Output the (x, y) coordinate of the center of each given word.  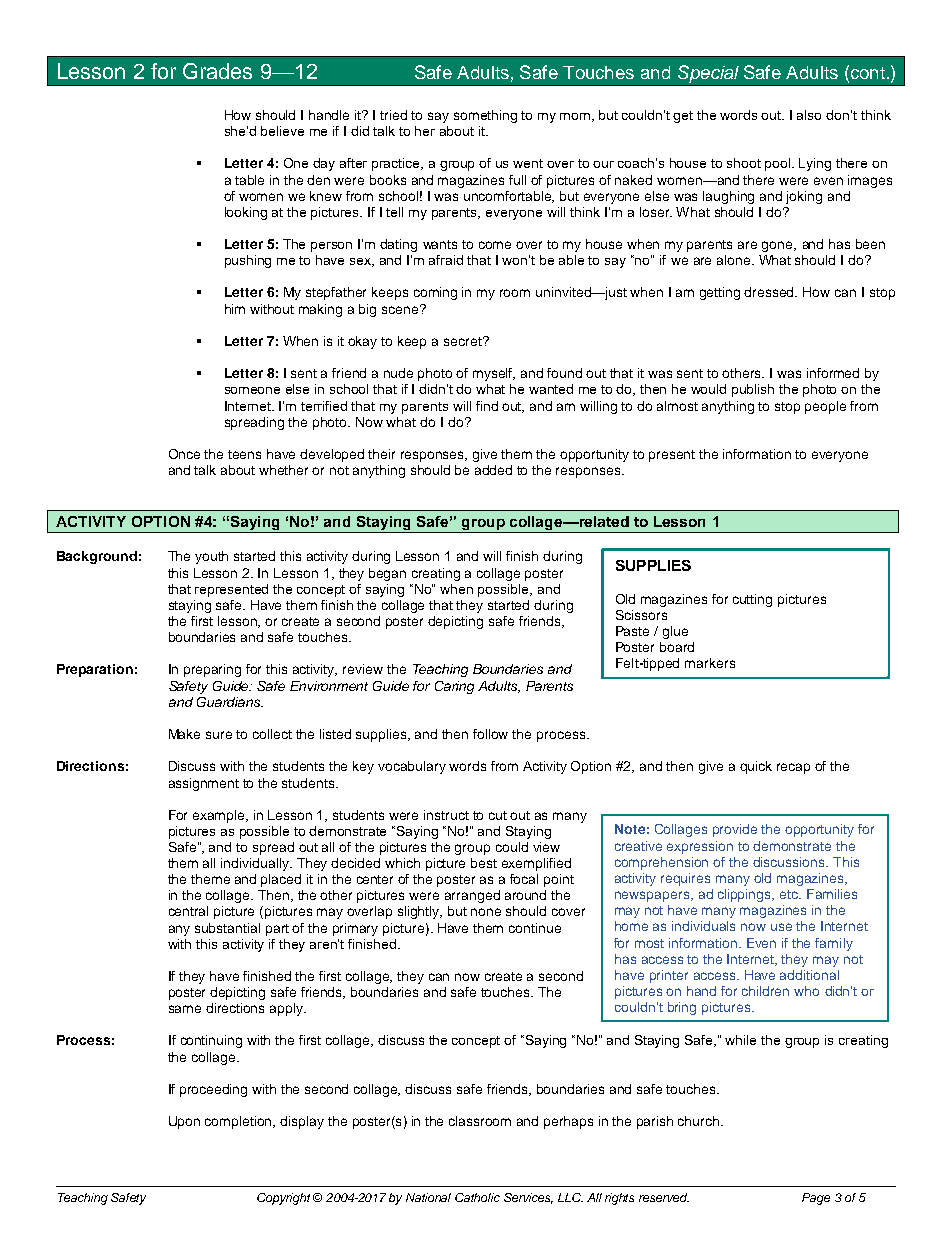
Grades (217, 71)
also (809, 115)
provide (735, 830)
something (485, 116)
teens (244, 454)
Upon (184, 1122)
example (220, 816)
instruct (446, 815)
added (493, 470)
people (825, 407)
